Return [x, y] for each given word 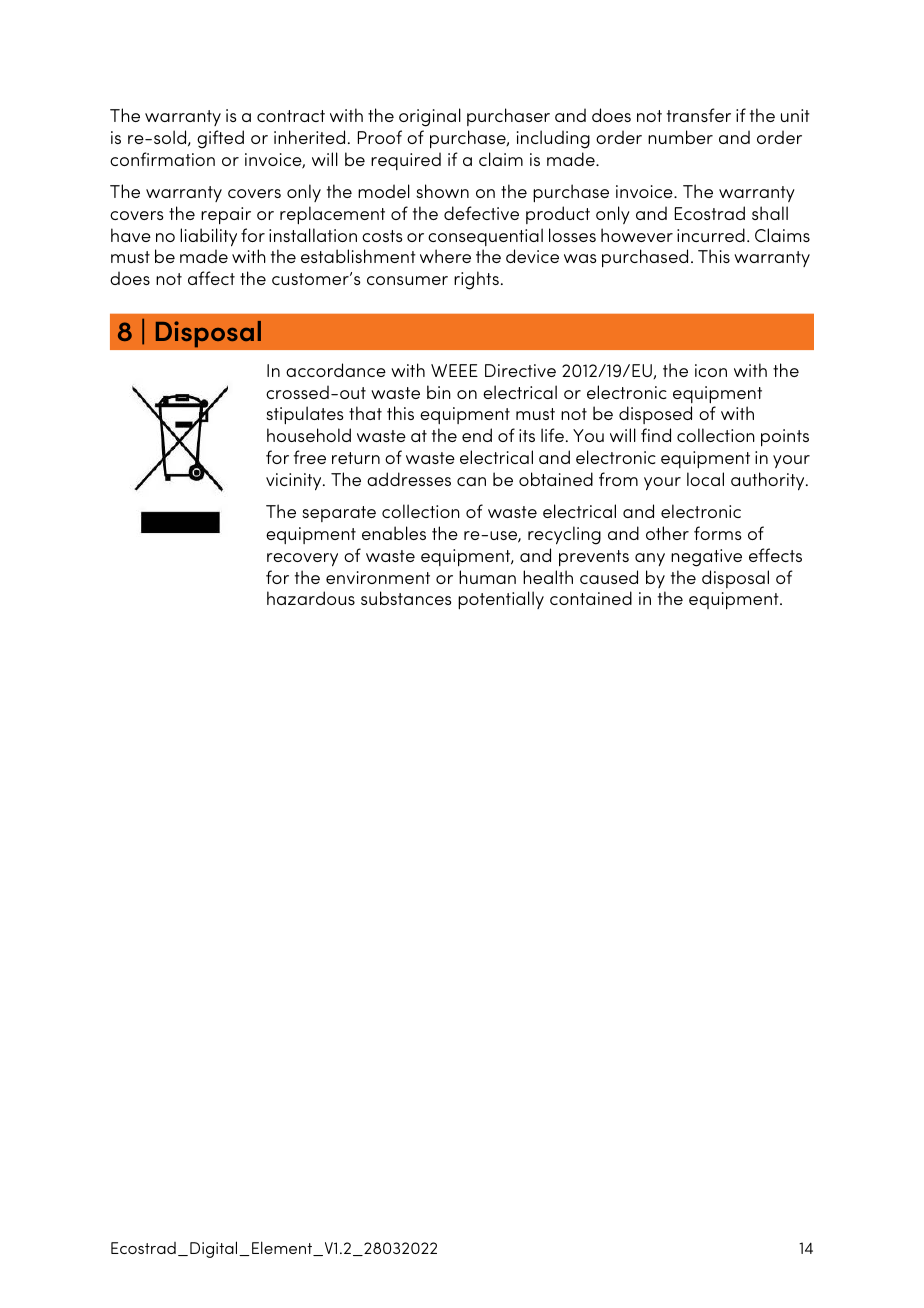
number [680, 137]
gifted [220, 139]
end [477, 435]
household [309, 435]
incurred [711, 235]
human [487, 577]
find [656, 435]
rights [476, 280]
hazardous [311, 598]
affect [211, 278]
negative [706, 558]
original [430, 117]
